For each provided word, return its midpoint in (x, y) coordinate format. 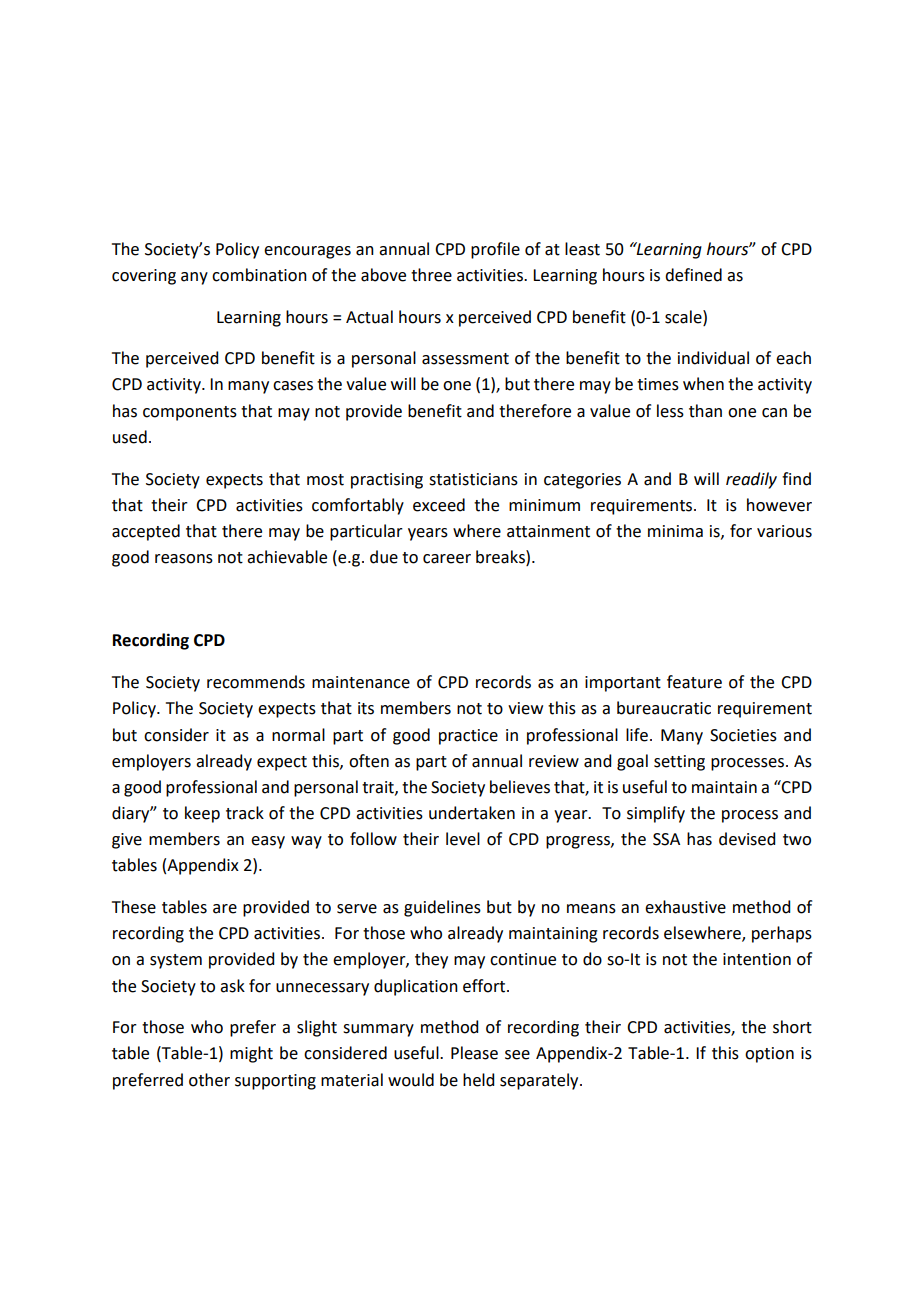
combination (259, 275)
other (209, 1080)
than (705, 411)
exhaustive (685, 907)
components (190, 413)
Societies (743, 735)
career (447, 559)
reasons (184, 559)
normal (298, 735)
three (431, 275)
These (134, 907)
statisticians (473, 479)
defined (693, 275)
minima (675, 531)
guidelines (442, 908)
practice (468, 737)
